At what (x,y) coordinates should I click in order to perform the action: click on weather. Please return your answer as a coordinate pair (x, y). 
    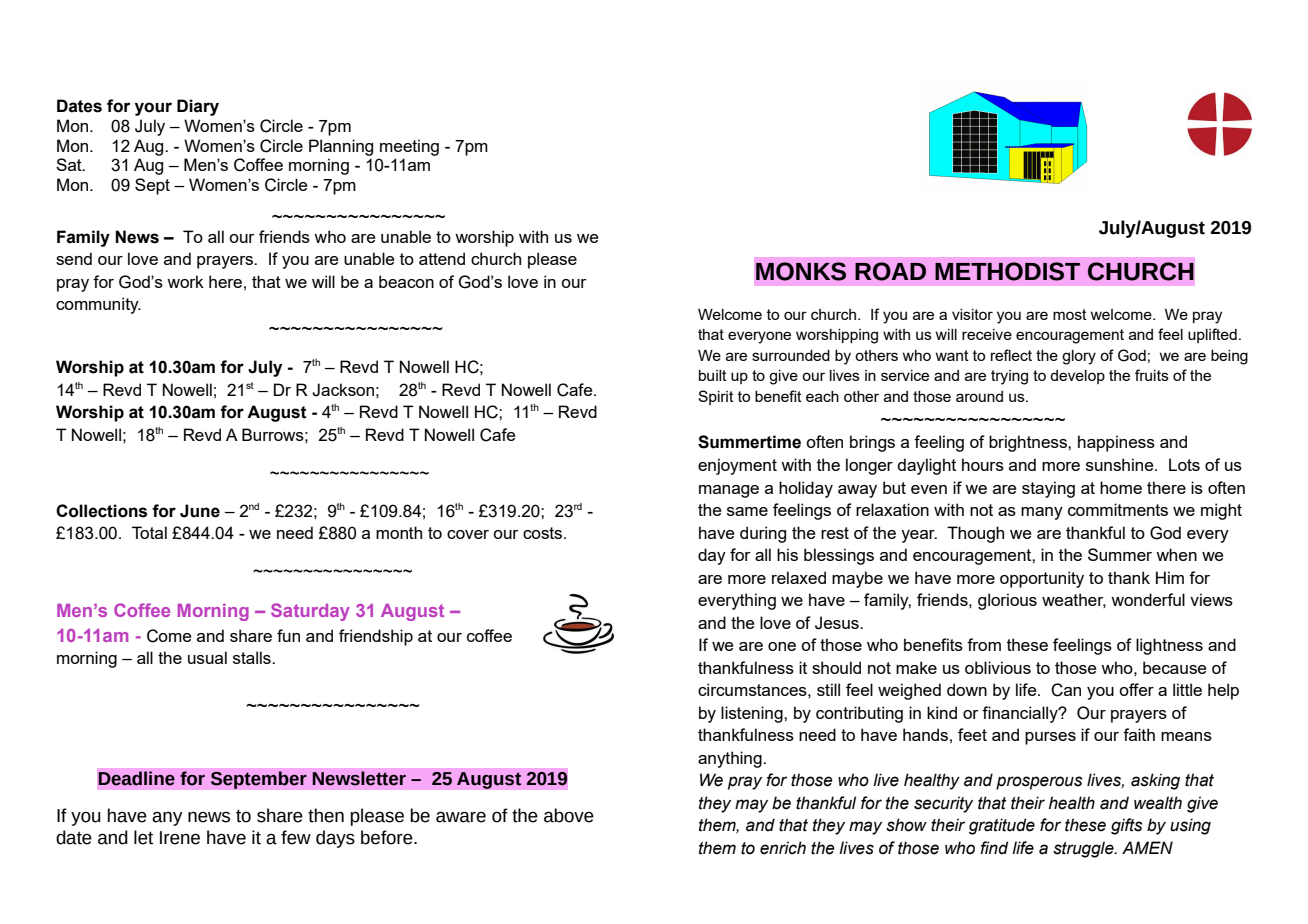
    Looking at the image, I should click on (1074, 600).
